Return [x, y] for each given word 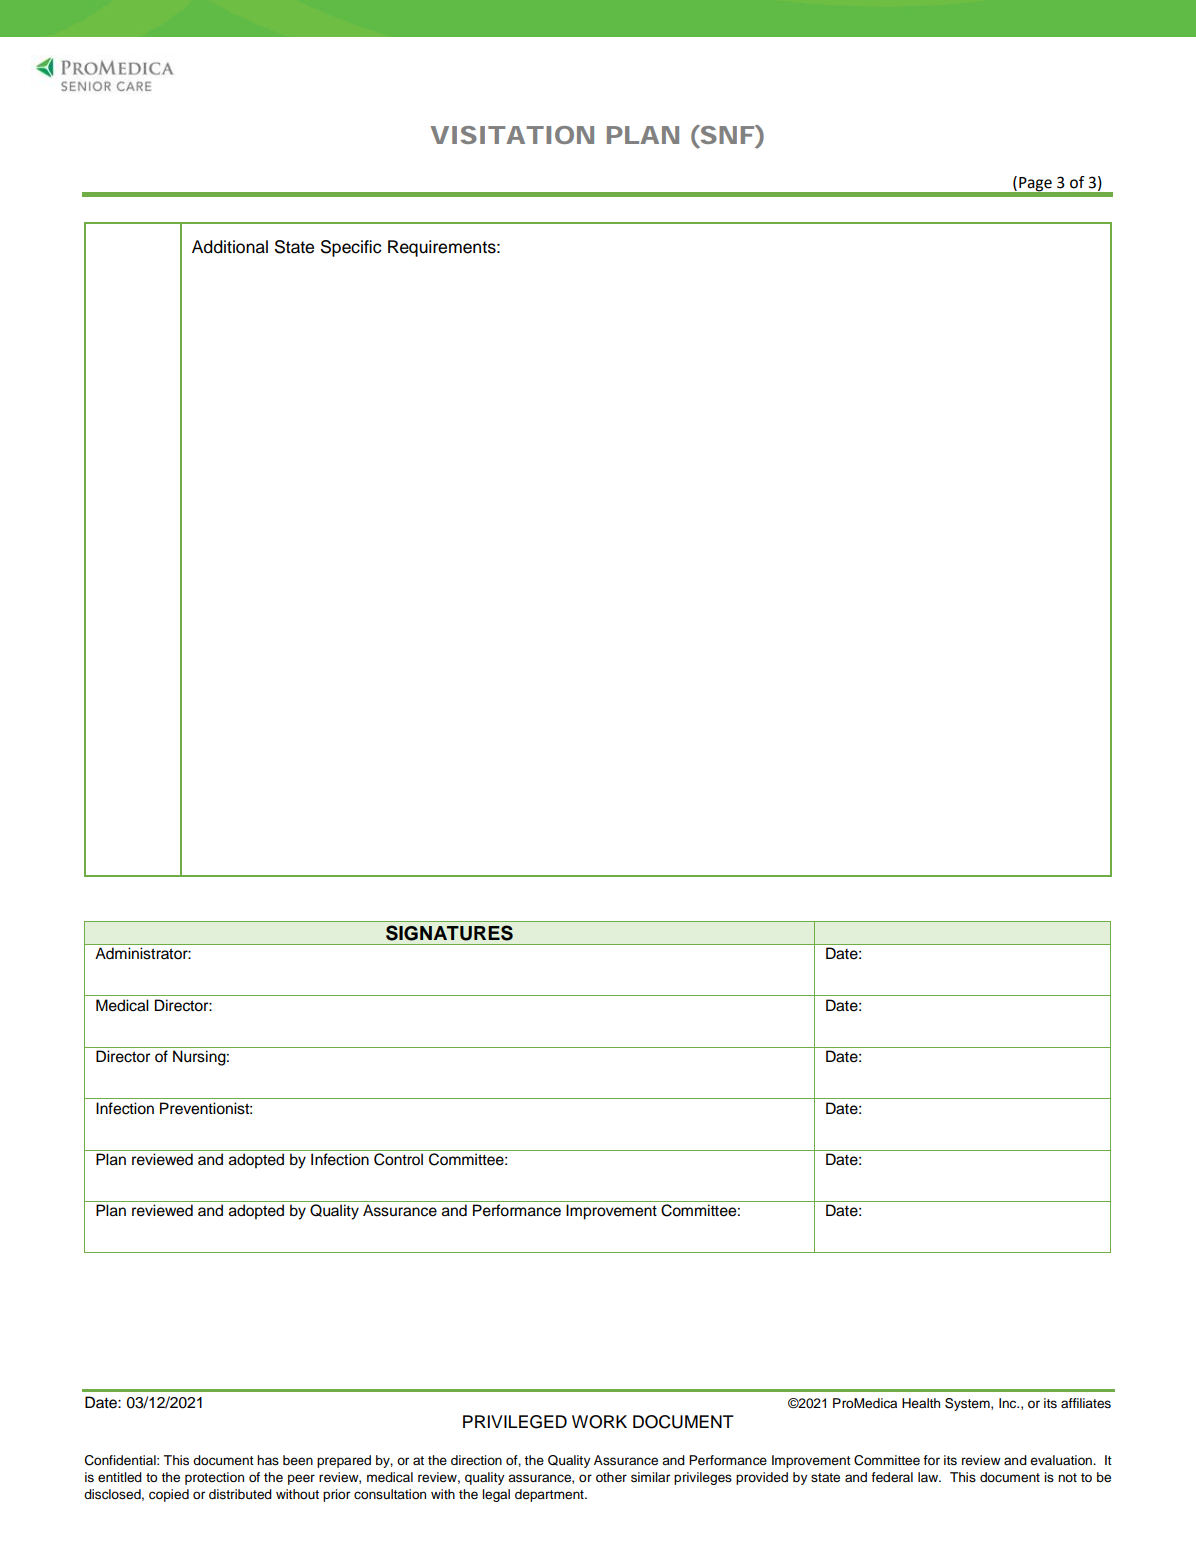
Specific [351, 248]
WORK [599, 1422]
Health [921, 1403]
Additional [230, 247]
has [268, 1460]
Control [398, 1159]
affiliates [1086, 1403]
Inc [1009, 1403]
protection [214, 1478]
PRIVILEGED [515, 1422]
